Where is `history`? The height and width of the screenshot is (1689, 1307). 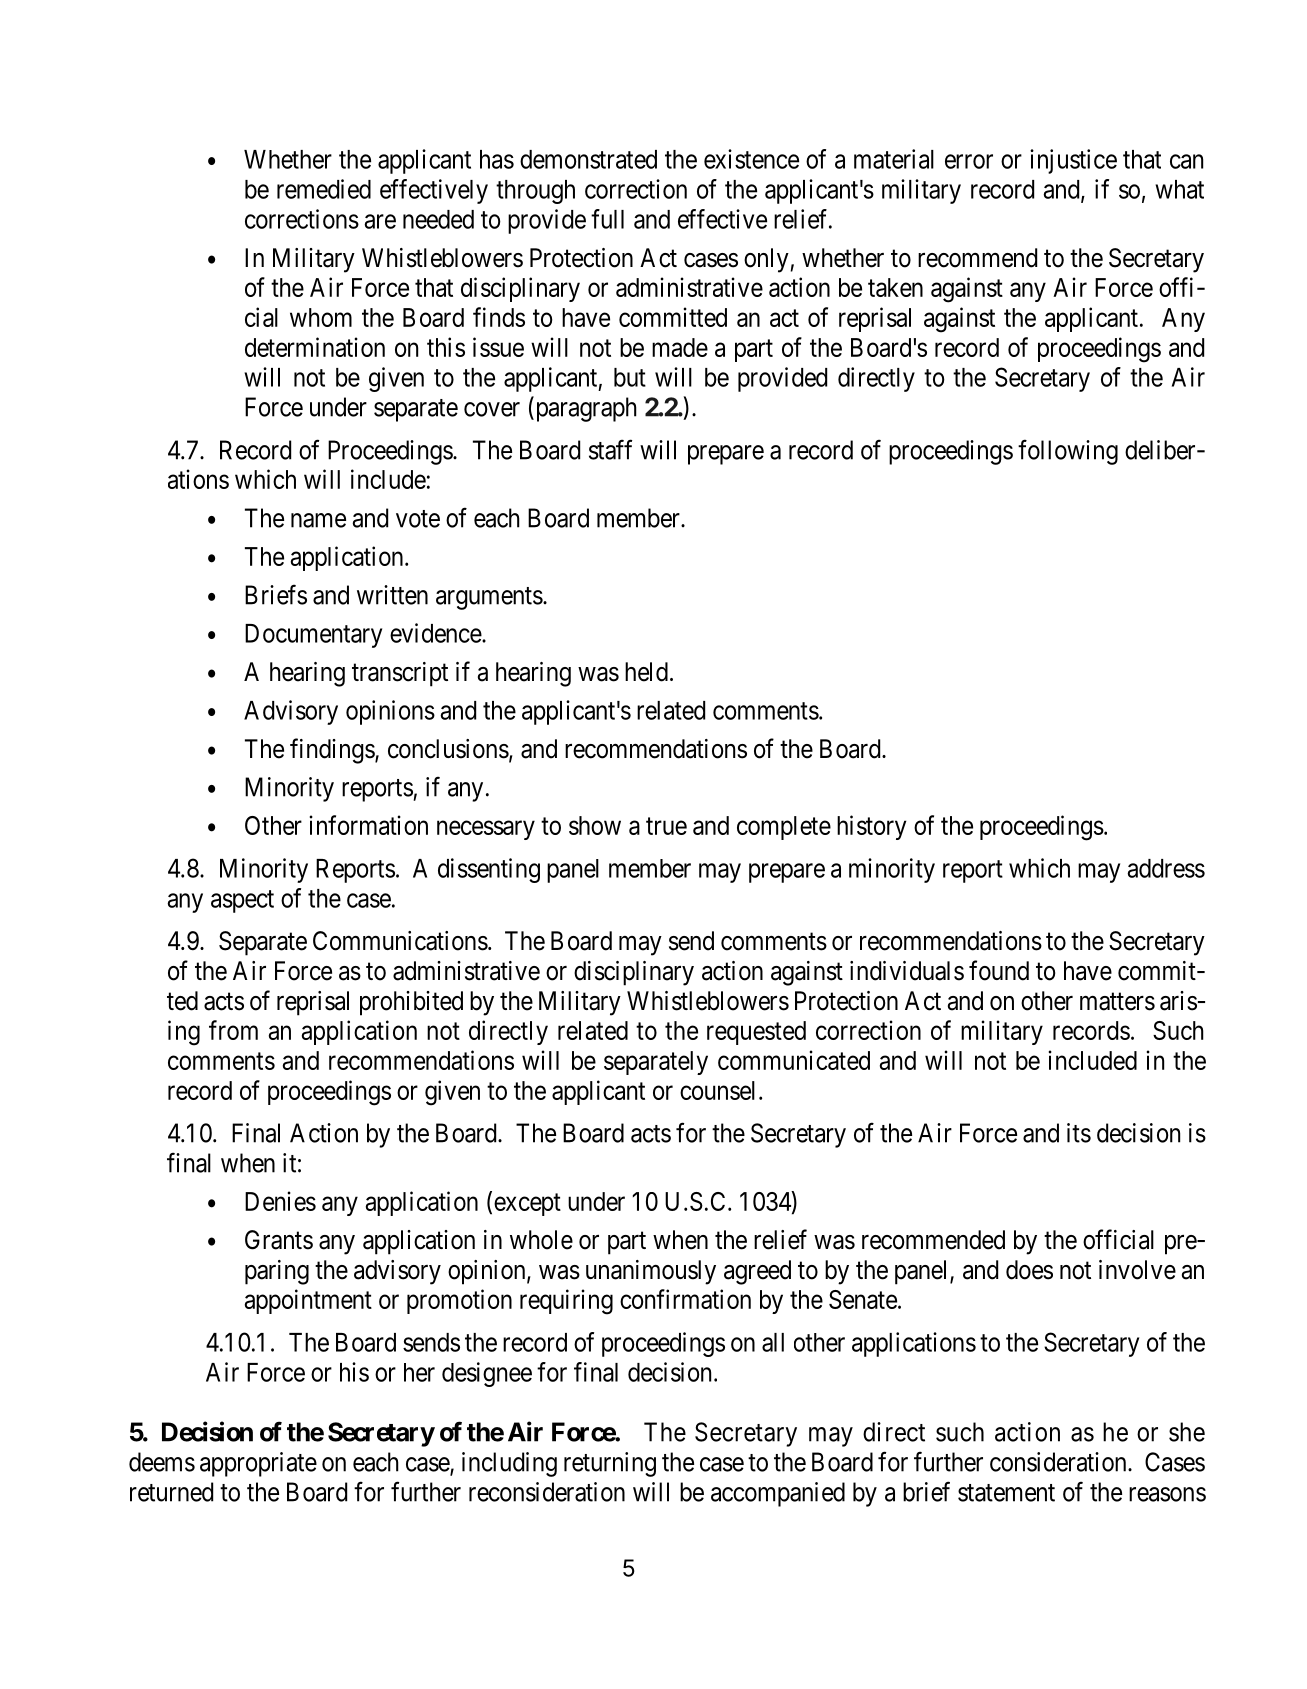 history is located at coordinates (871, 827).
